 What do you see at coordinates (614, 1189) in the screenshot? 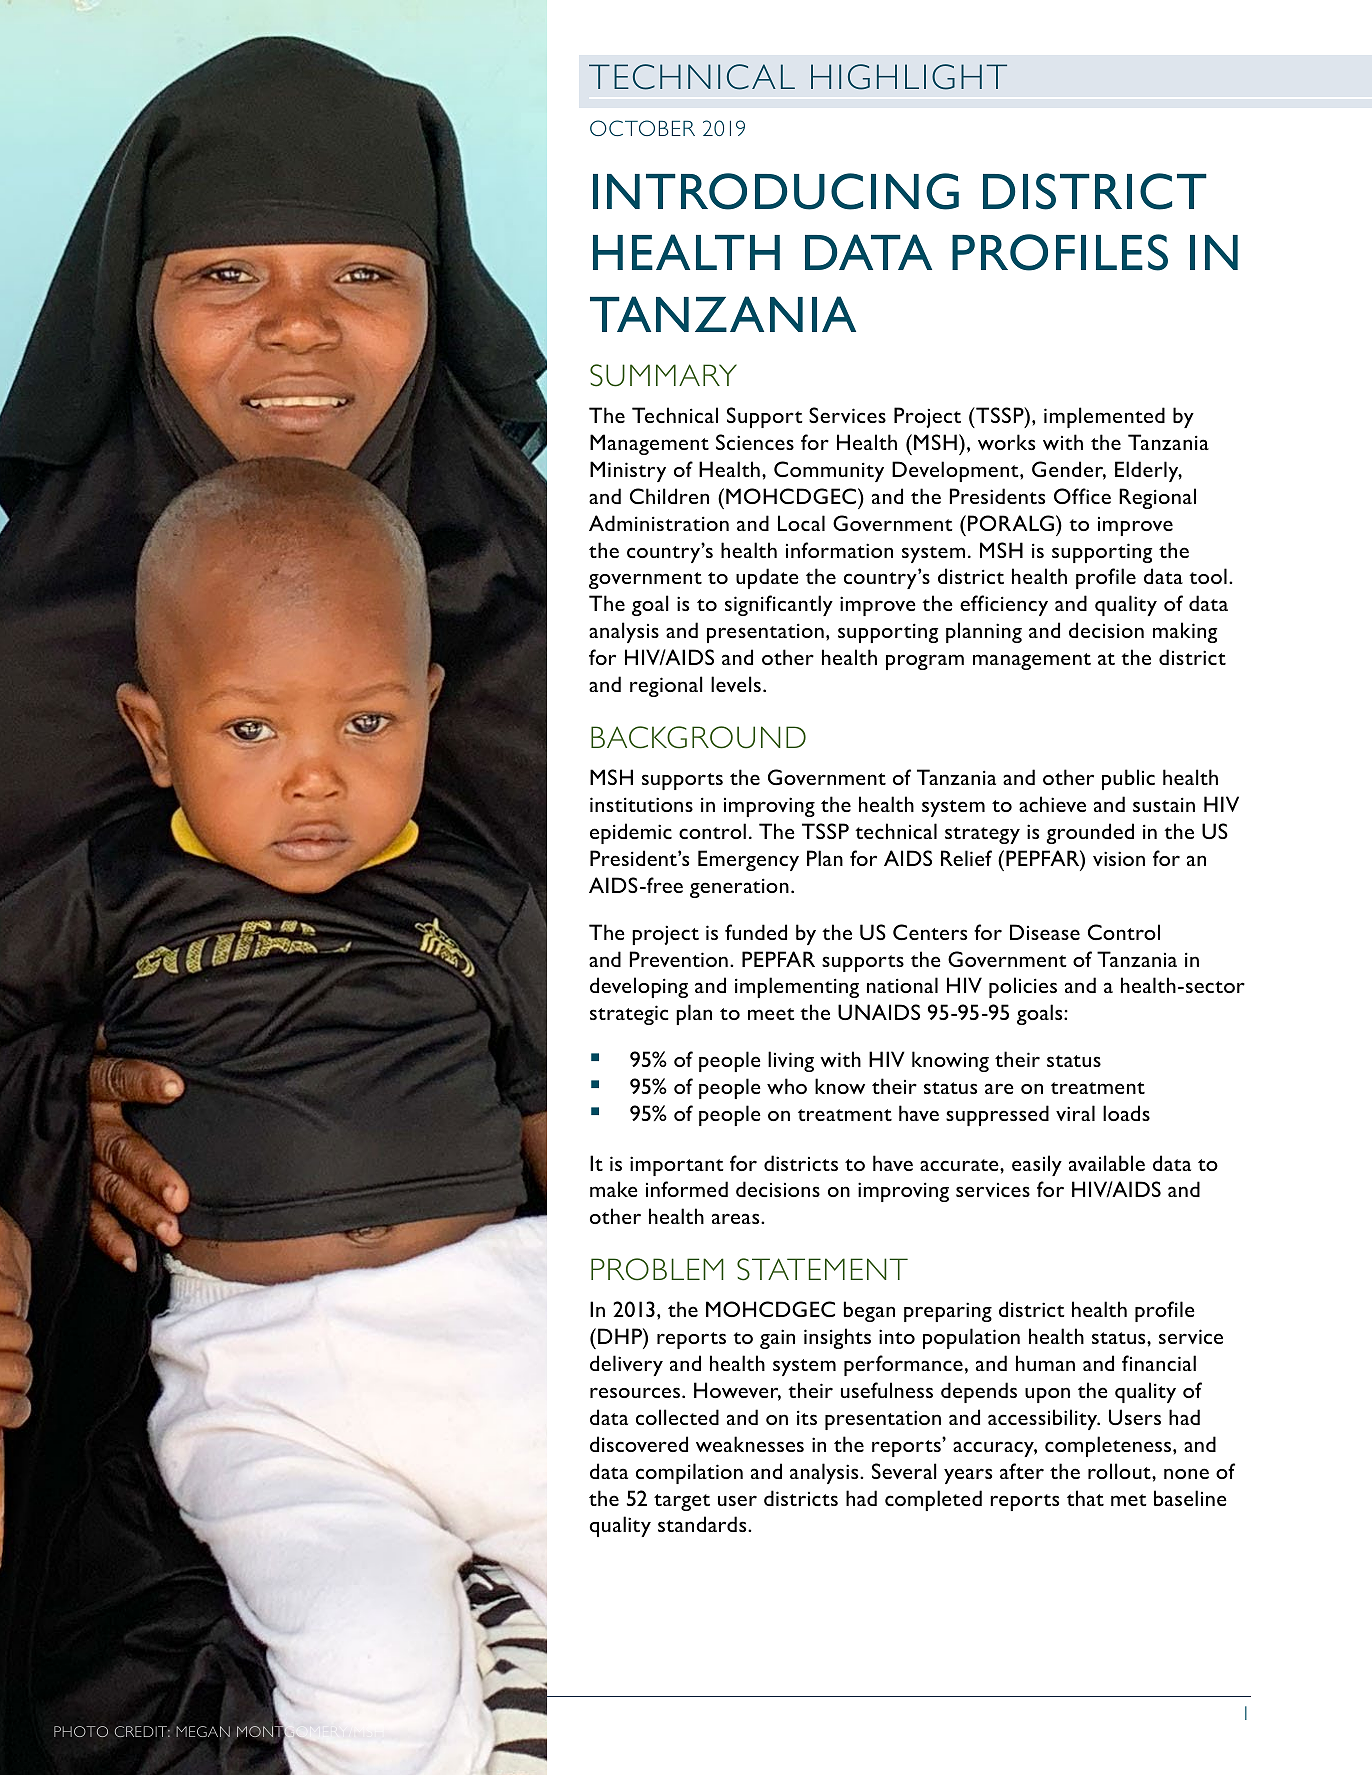
I see `make` at bounding box center [614, 1189].
